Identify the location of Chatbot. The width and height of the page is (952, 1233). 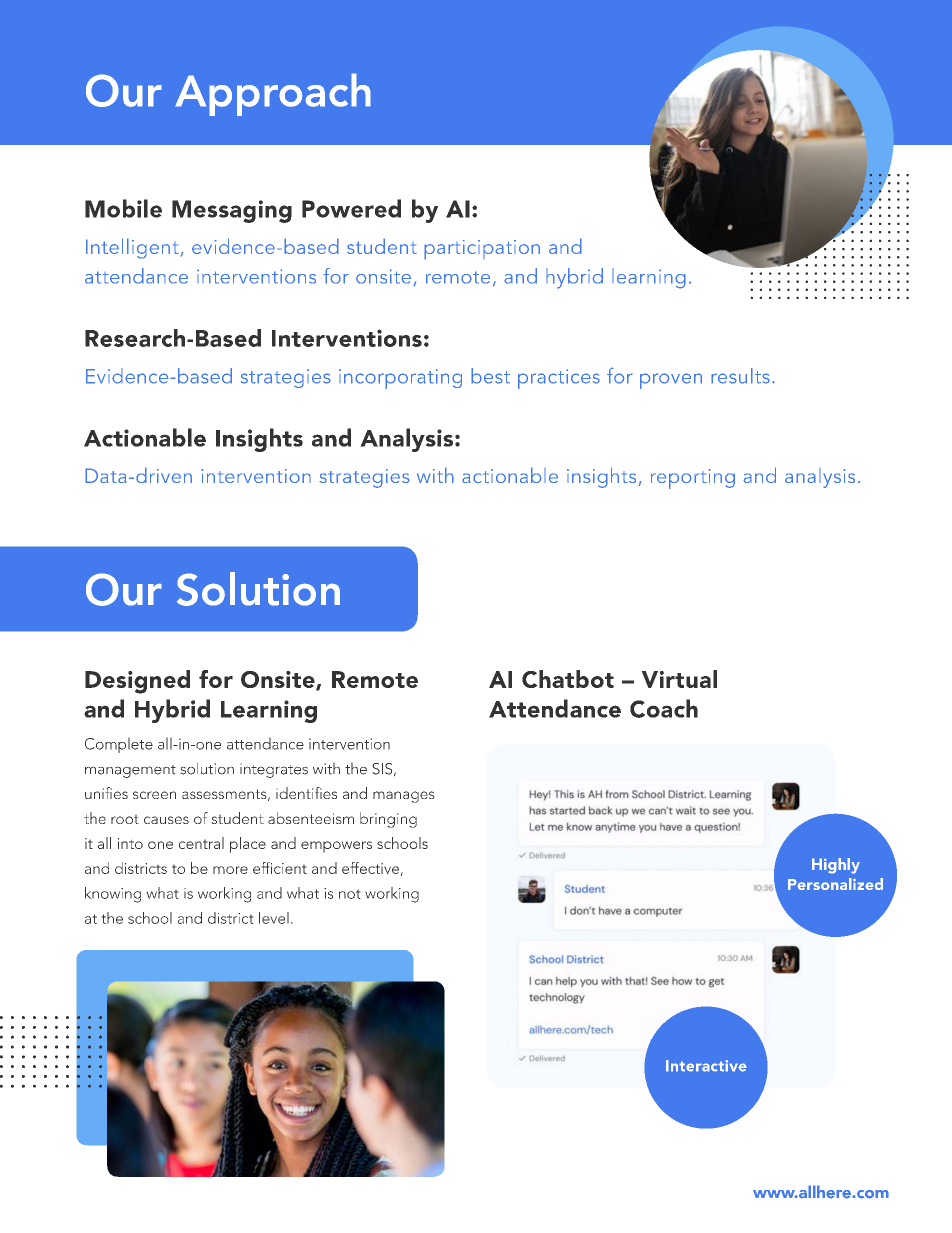
(568, 679).
